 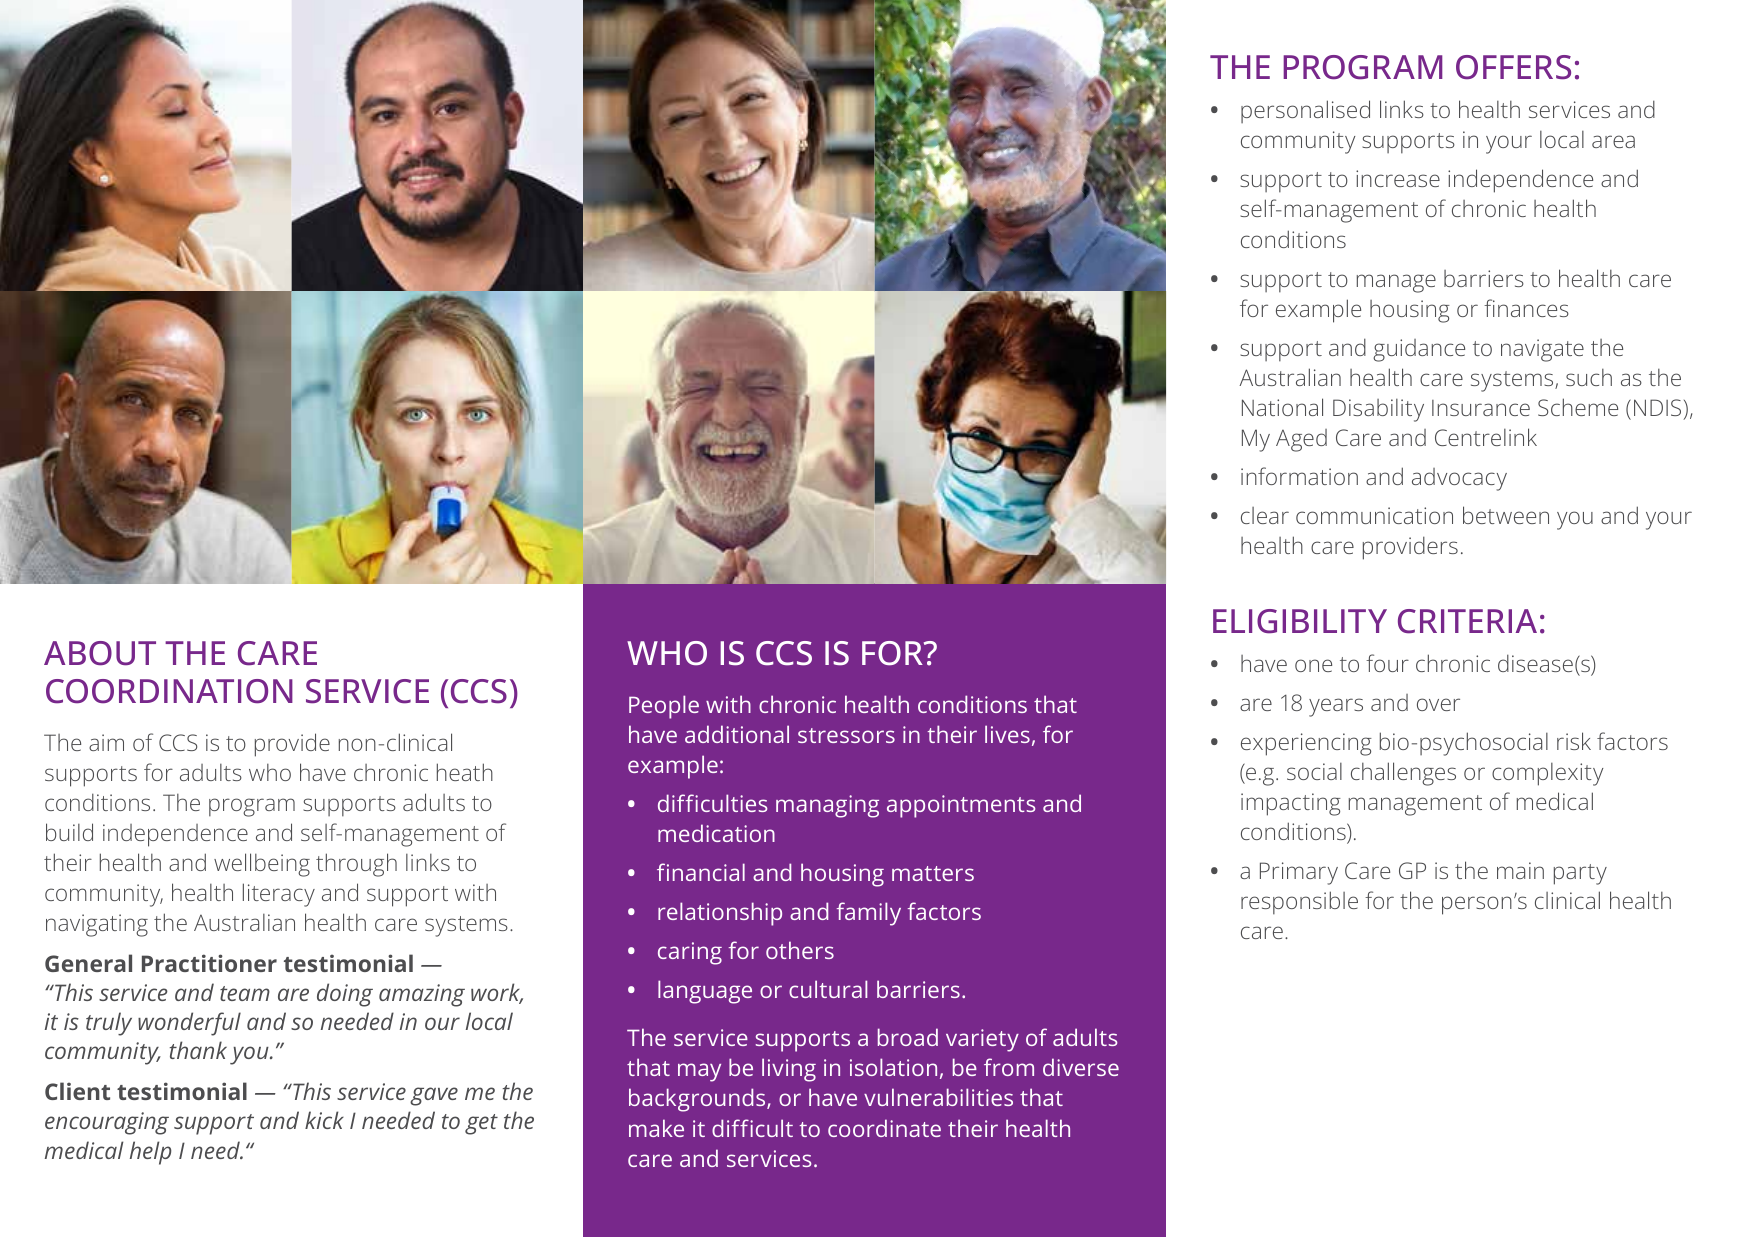 I want to click on kick, so click(x=324, y=1120).
